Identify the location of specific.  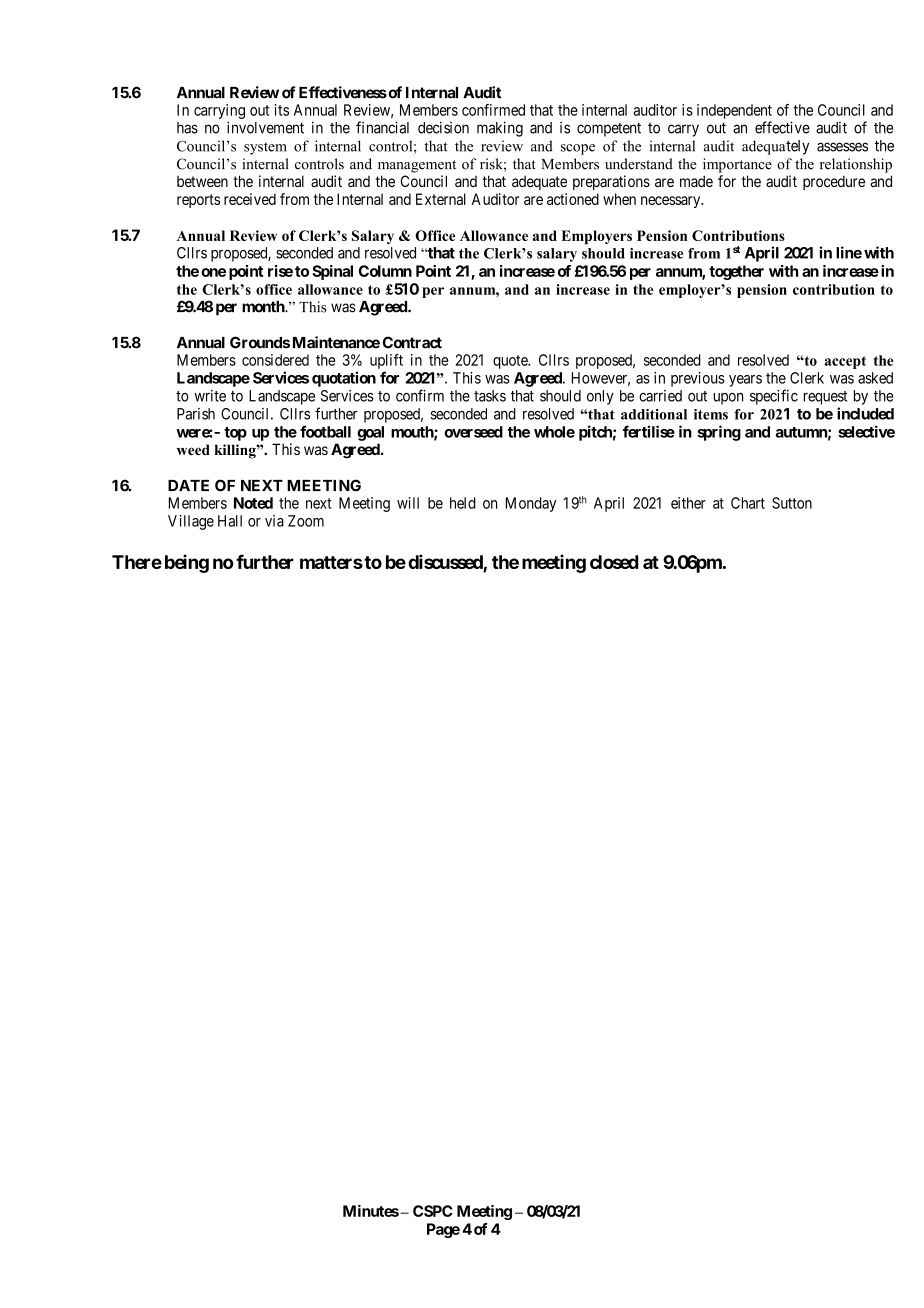
(774, 397).
